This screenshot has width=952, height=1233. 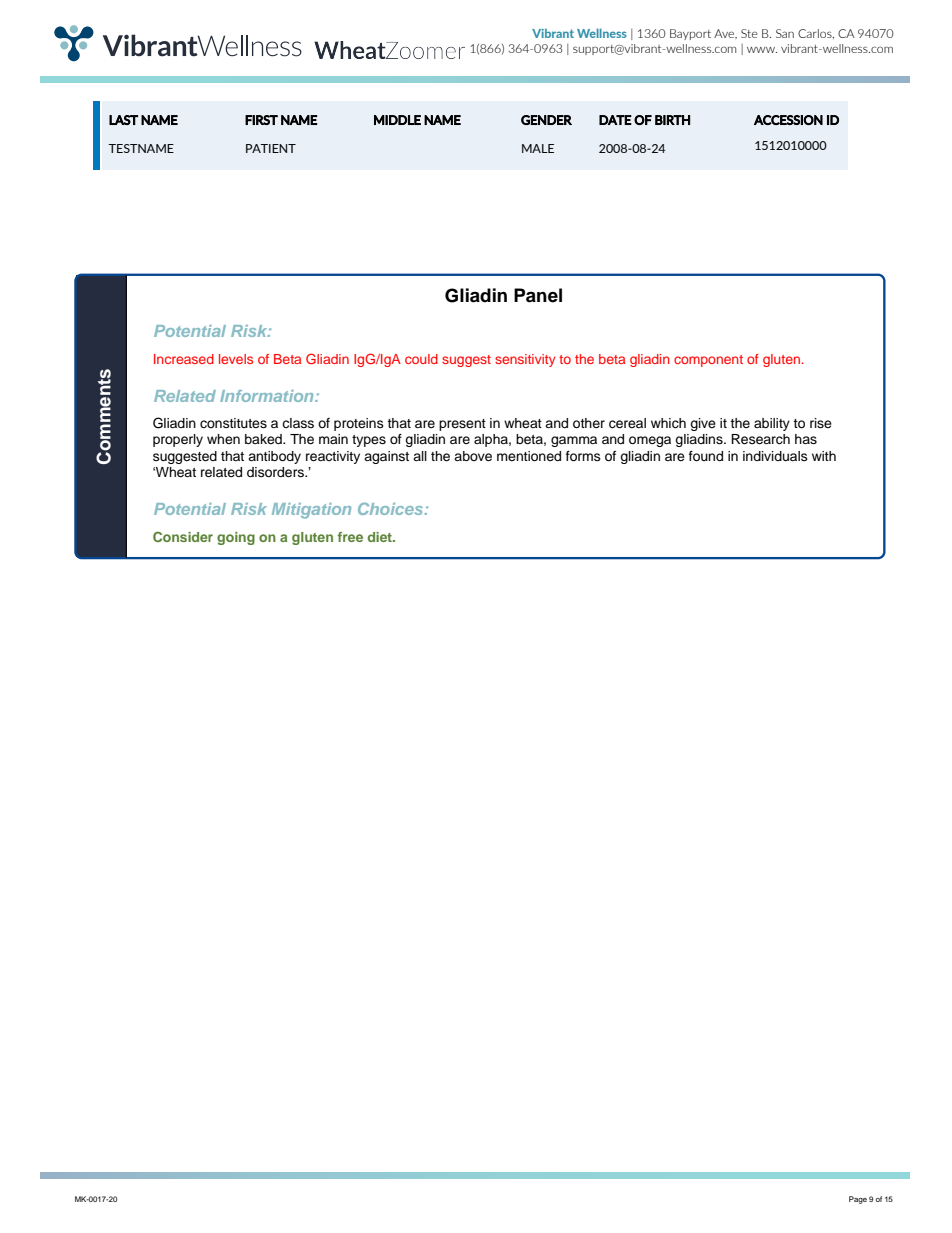 What do you see at coordinates (525, 360) in the screenshot?
I see `sensitivity` at bounding box center [525, 360].
